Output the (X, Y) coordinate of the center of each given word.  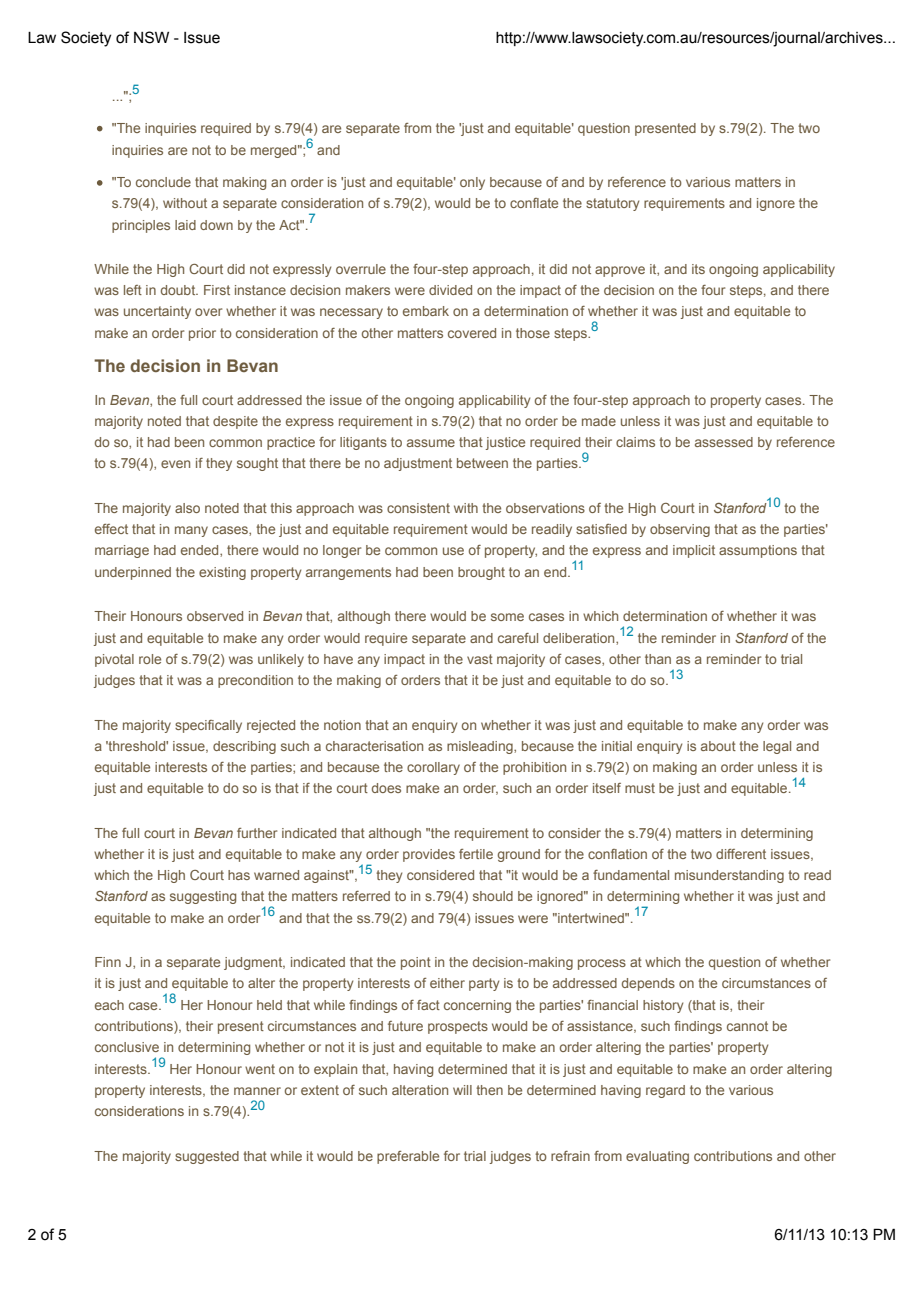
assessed (724, 442)
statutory (612, 204)
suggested (207, 1157)
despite (235, 422)
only (472, 183)
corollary (433, 768)
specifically (208, 726)
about (718, 746)
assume (431, 443)
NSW (151, 37)
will (462, 1090)
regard (665, 1091)
